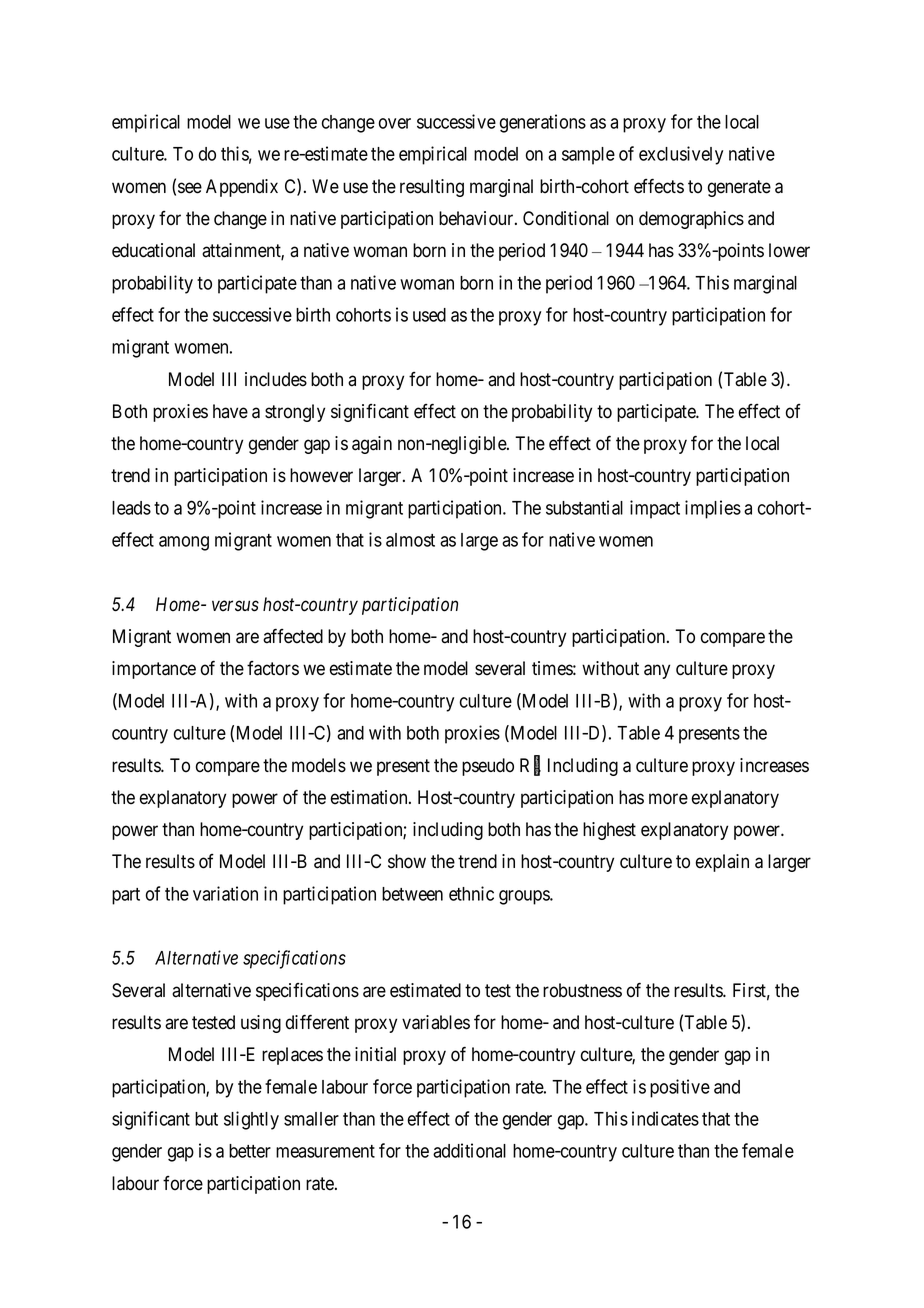 This screenshot has height=1308, width=924. I want to click on variation, so click(225, 893).
